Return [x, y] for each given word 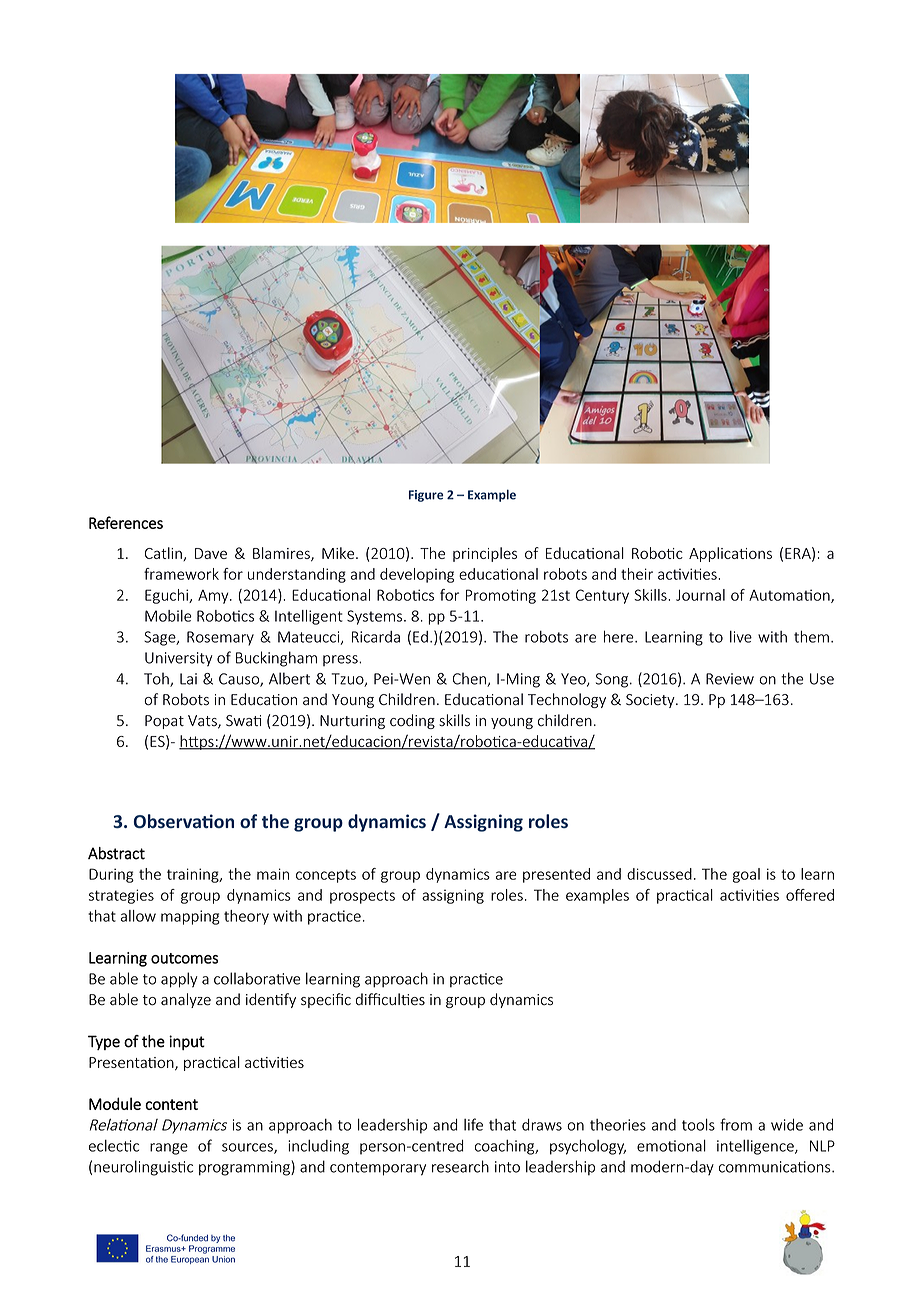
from [736, 1124]
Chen [470, 679]
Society [651, 701]
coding [412, 721]
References [126, 522]
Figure [426, 496]
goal [746, 875]
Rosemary [220, 638]
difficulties [390, 999]
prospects [362, 897]
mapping [190, 917]
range [169, 1149]
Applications [730, 554]
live [741, 637]
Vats [203, 722]
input [187, 1042]
